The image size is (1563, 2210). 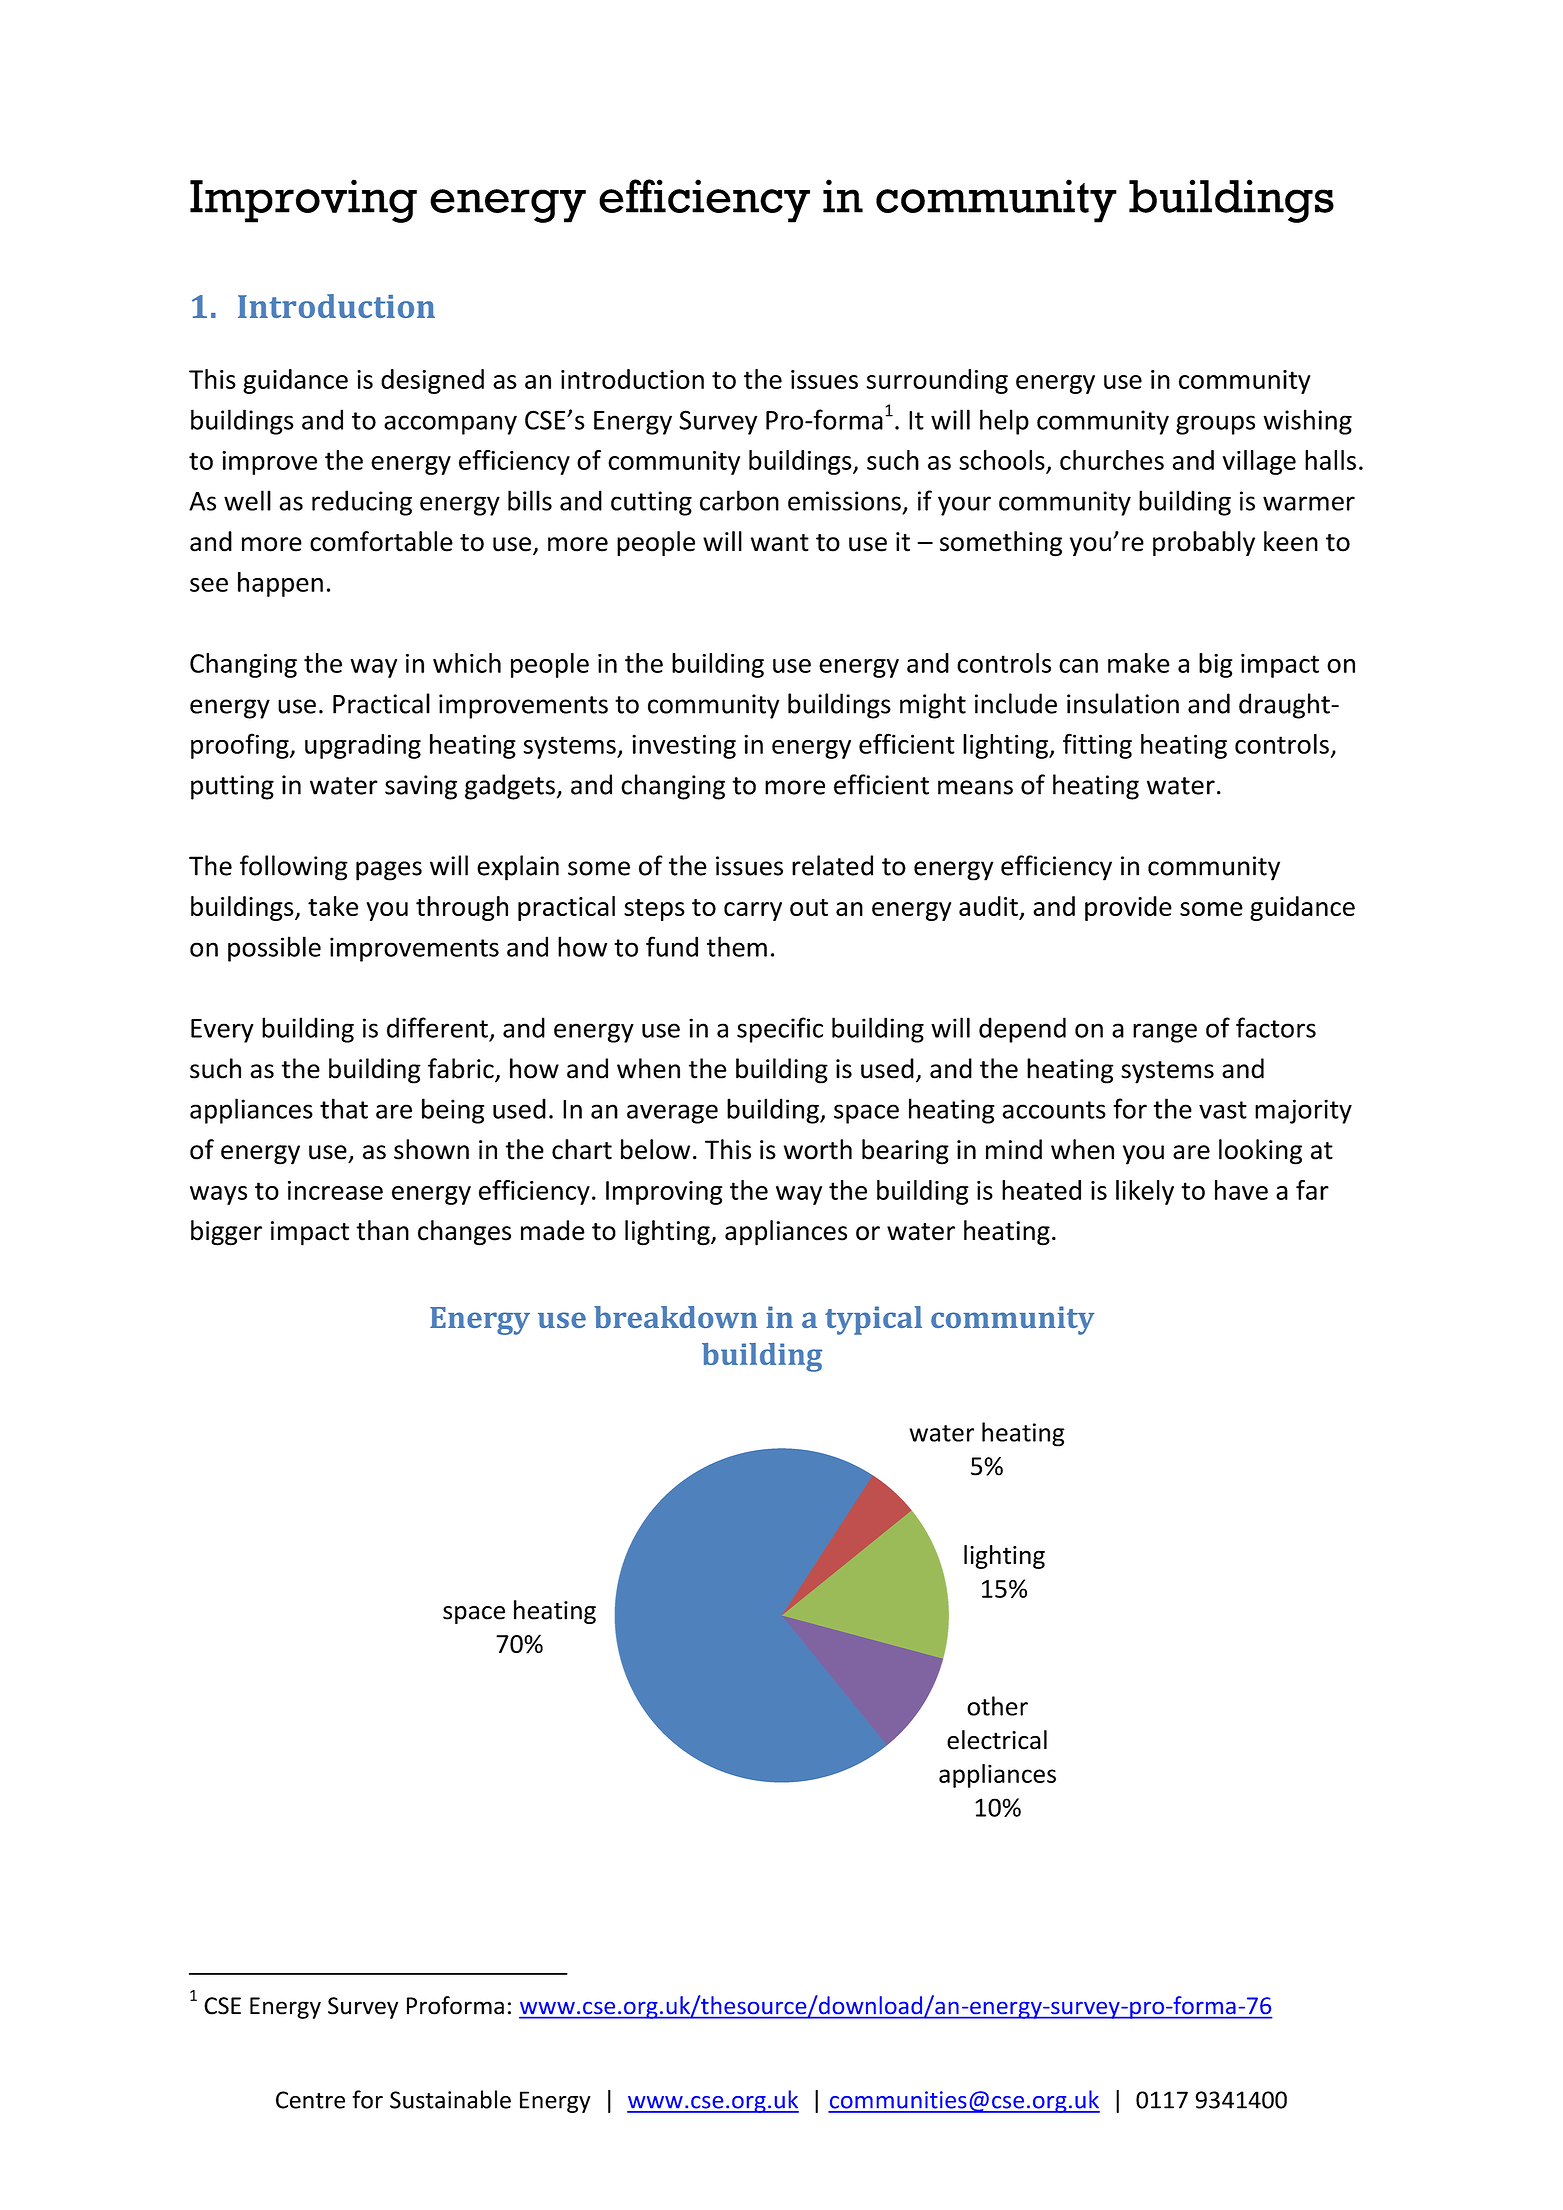 I want to click on range, so click(x=1165, y=1033).
